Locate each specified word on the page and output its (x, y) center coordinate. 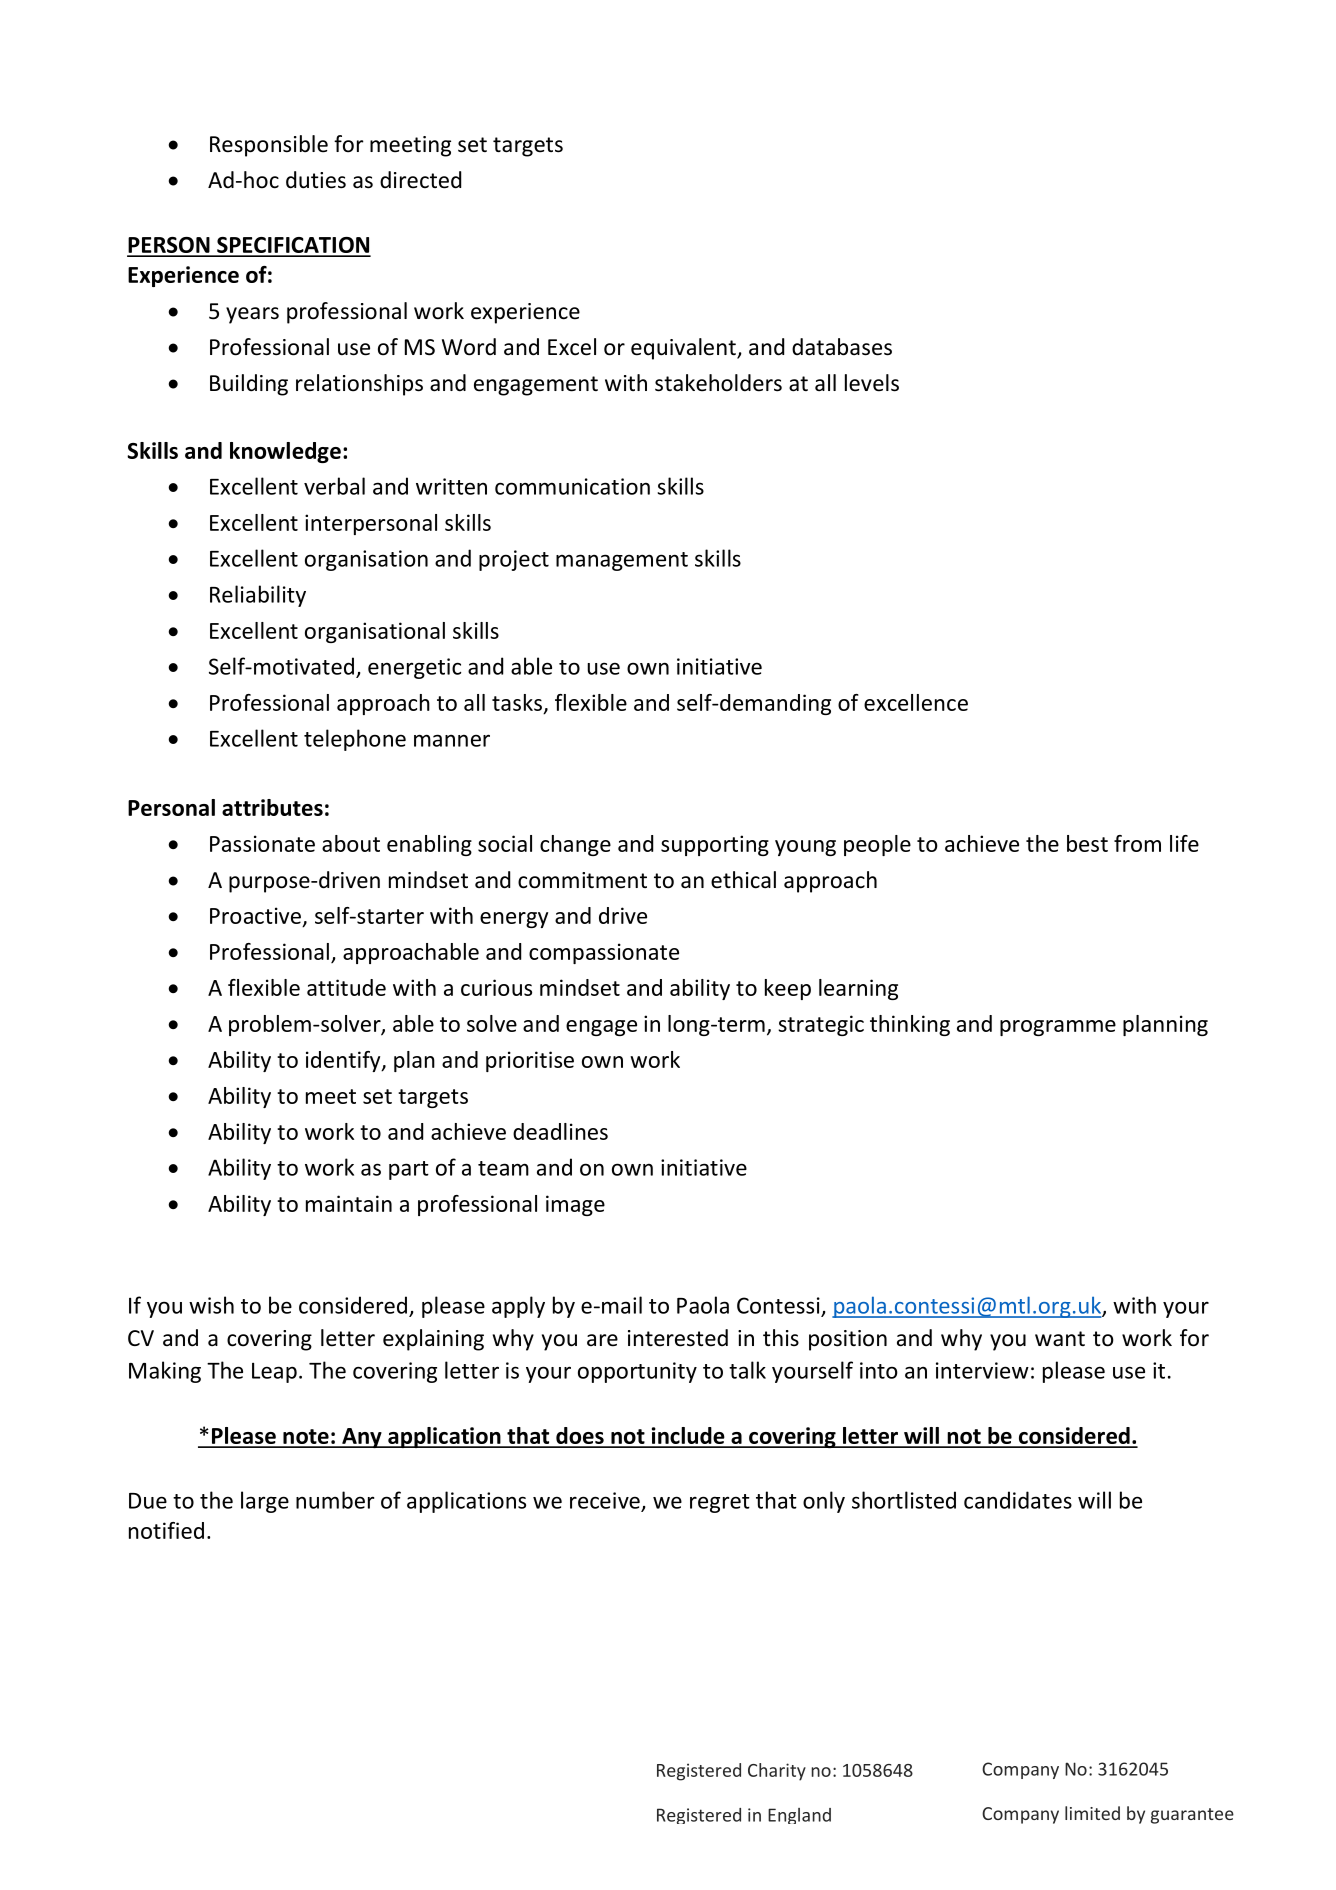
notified (166, 1530)
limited (1092, 1813)
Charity (777, 1772)
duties (316, 180)
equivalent (684, 349)
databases (842, 347)
